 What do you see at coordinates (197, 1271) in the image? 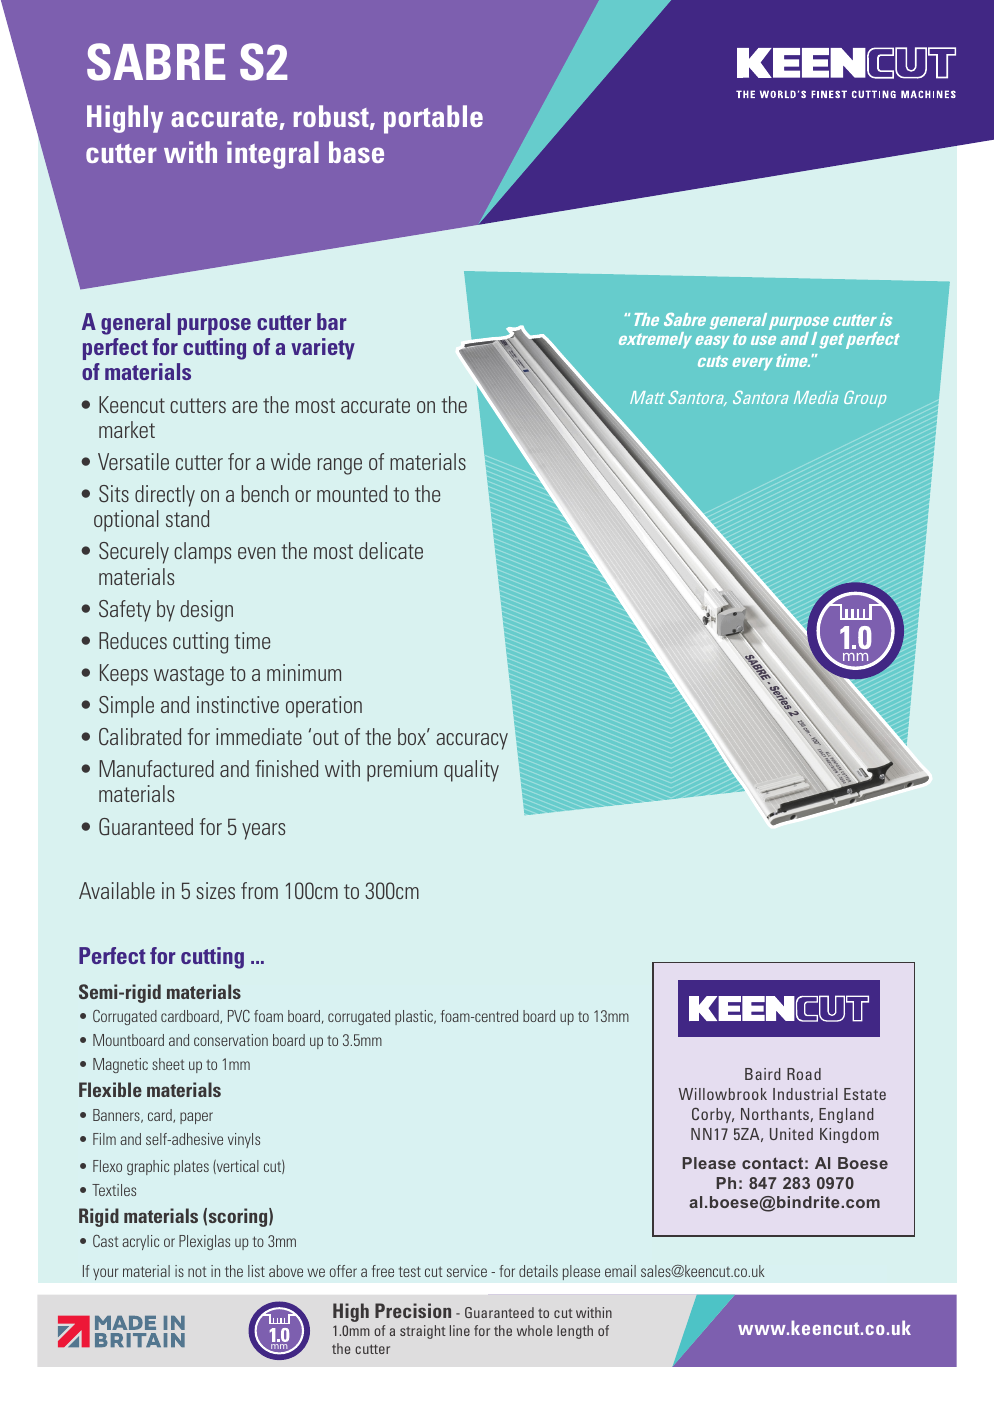
I see `not` at bounding box center [197, 1271].
